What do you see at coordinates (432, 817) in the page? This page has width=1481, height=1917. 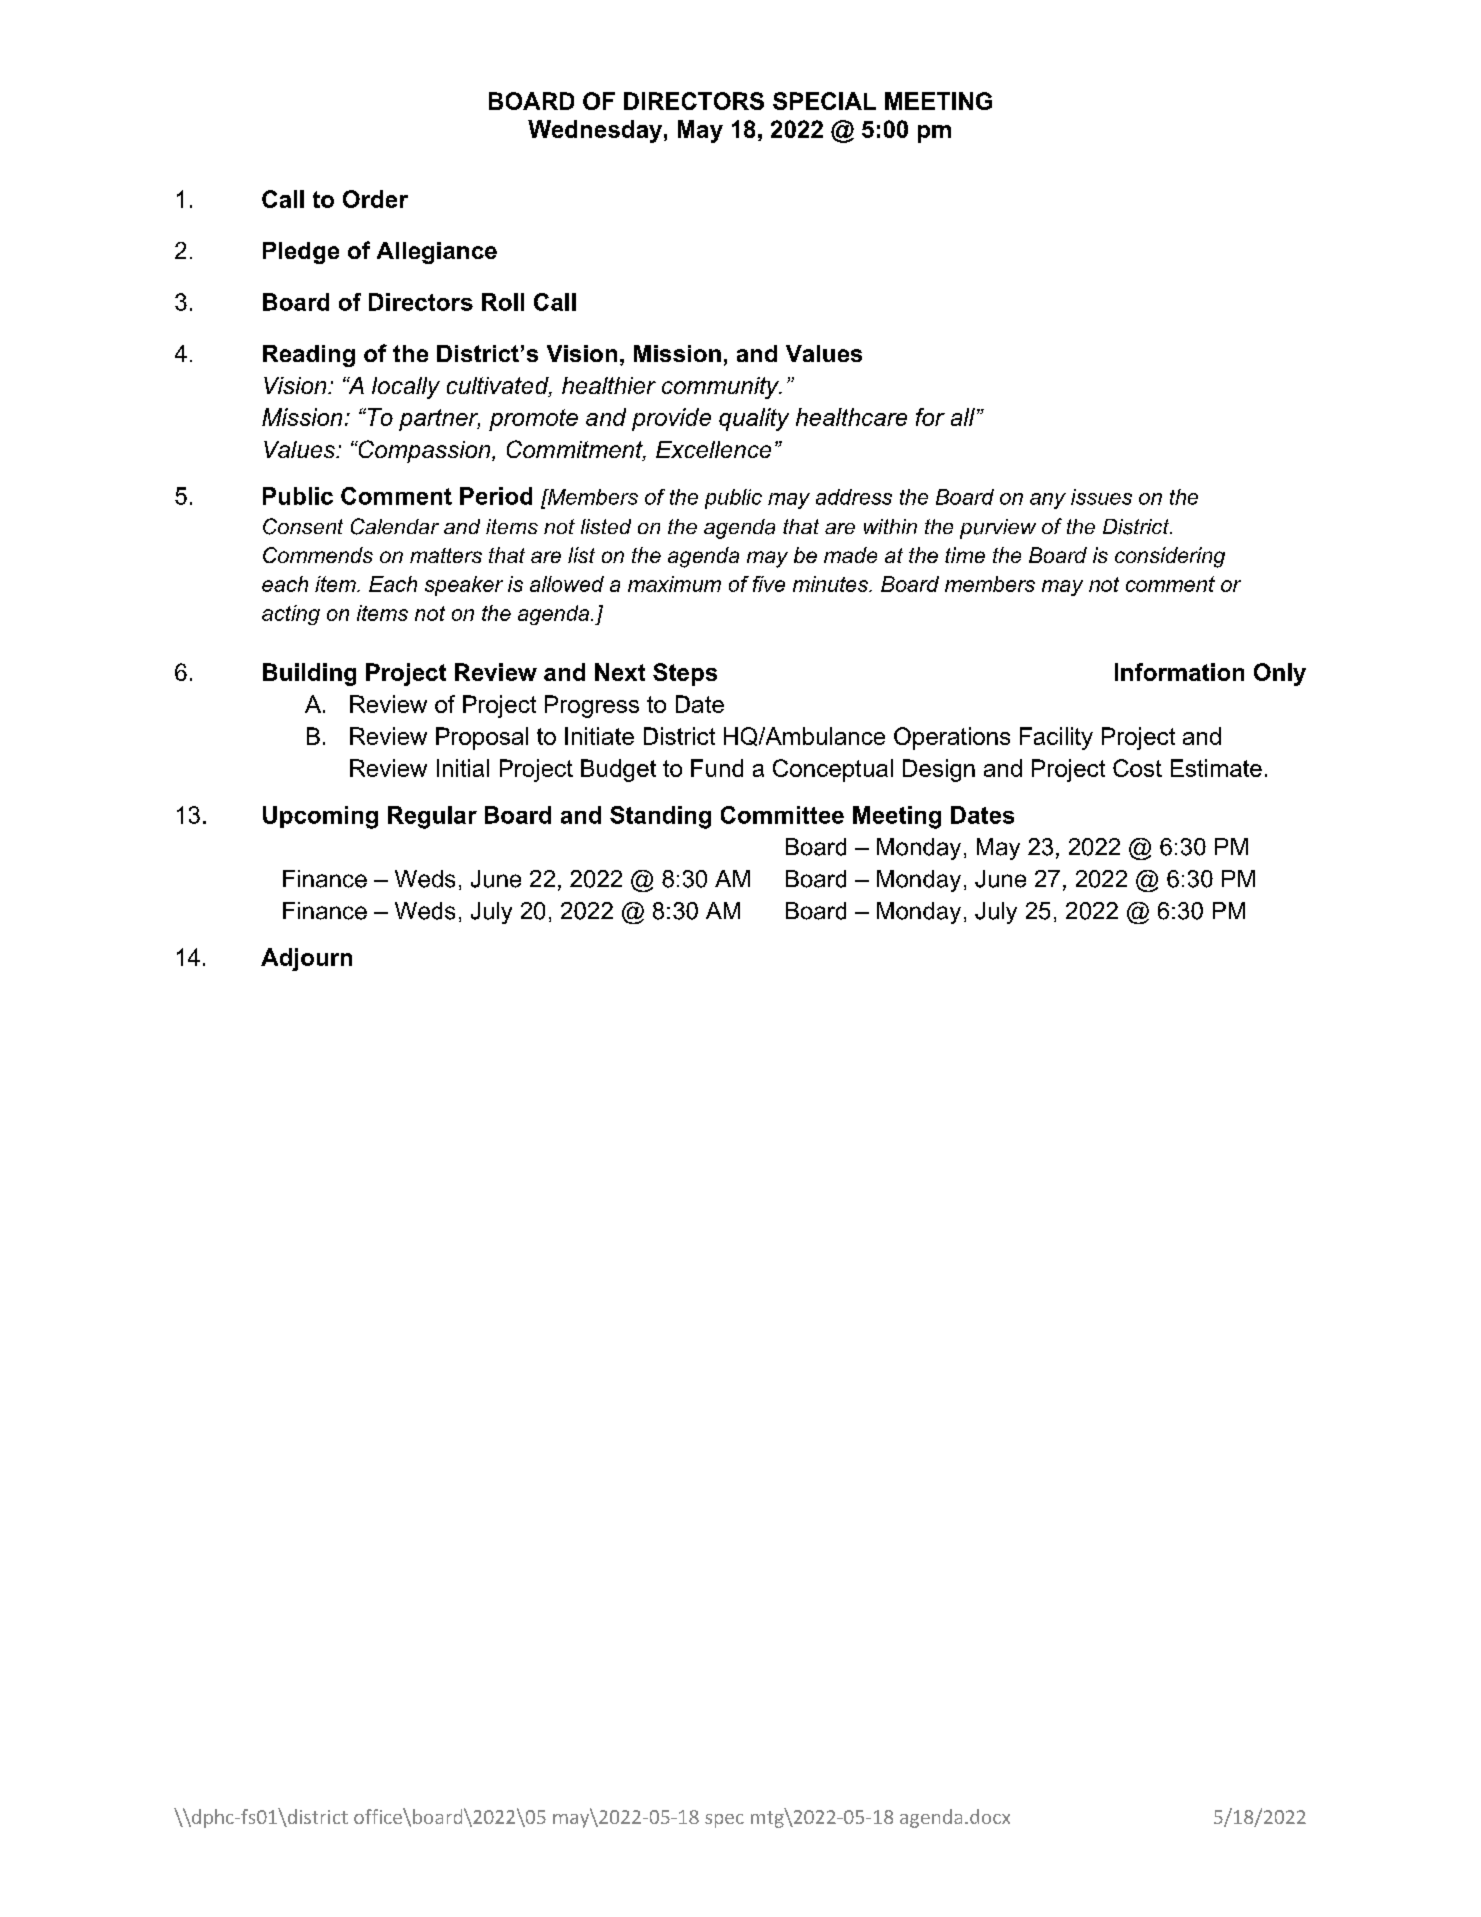 I see `Regular` at bounding box center [432, 817].
